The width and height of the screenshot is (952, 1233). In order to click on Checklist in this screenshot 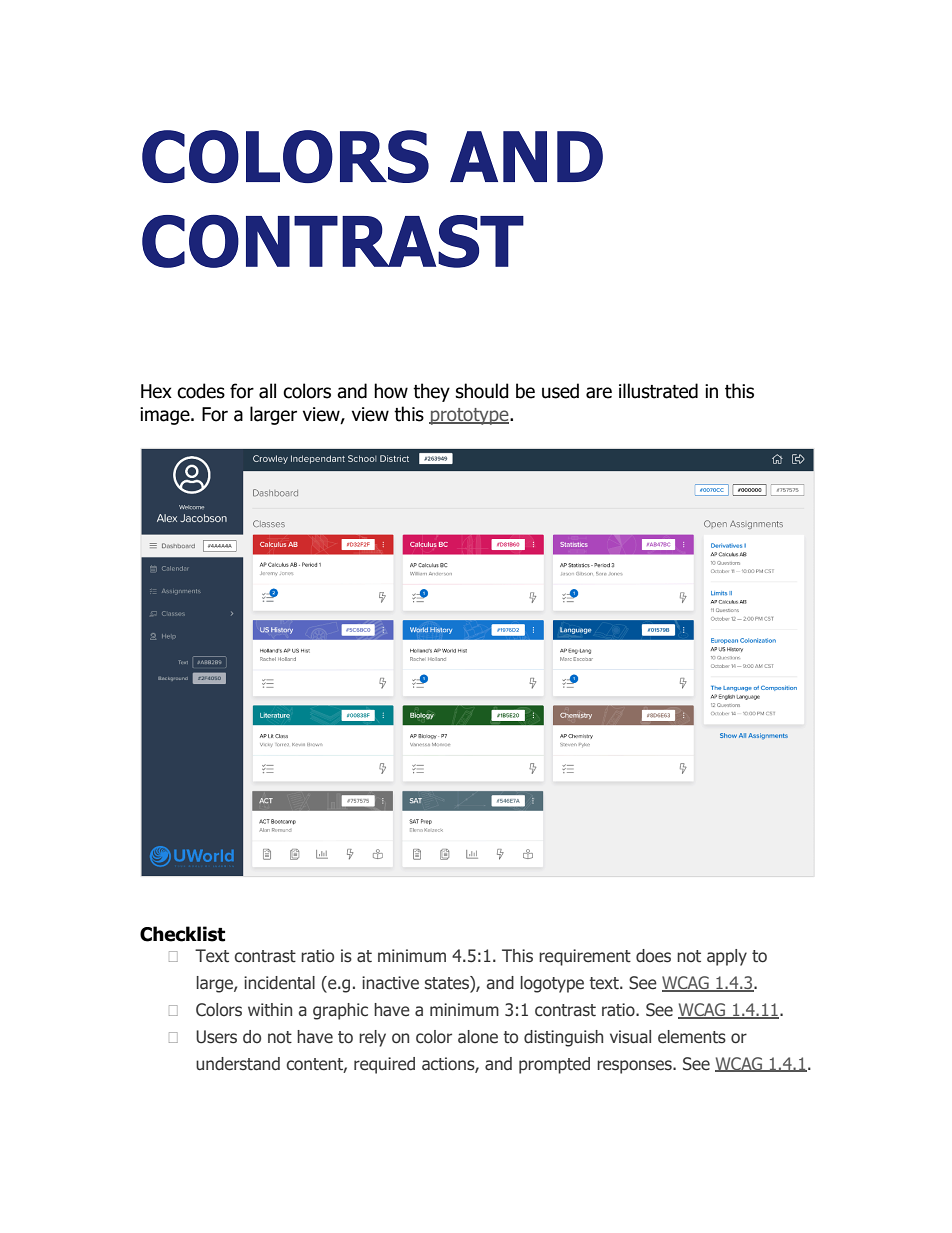, I will do `click(182, 934)`.
